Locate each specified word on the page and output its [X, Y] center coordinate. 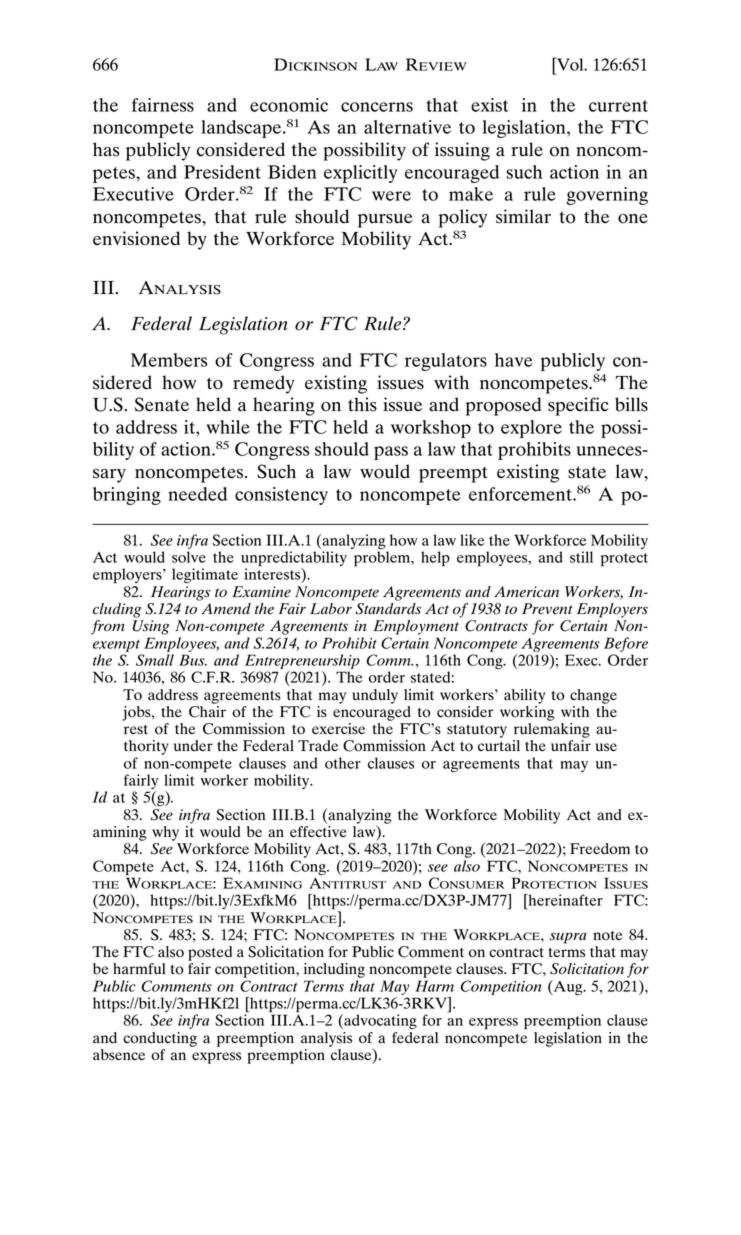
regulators [446, 362]
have [514, 360]
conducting [160, 1039]
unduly [375, 696]
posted [210, 953]
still [581, 557]
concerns [377, 107]
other [343, 763]
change [593, 696]
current [618, 106]
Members [169, 360]
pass [391, 453]
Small [155, 660]
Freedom [600, 849]
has [106, 149]
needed [197, 494]
